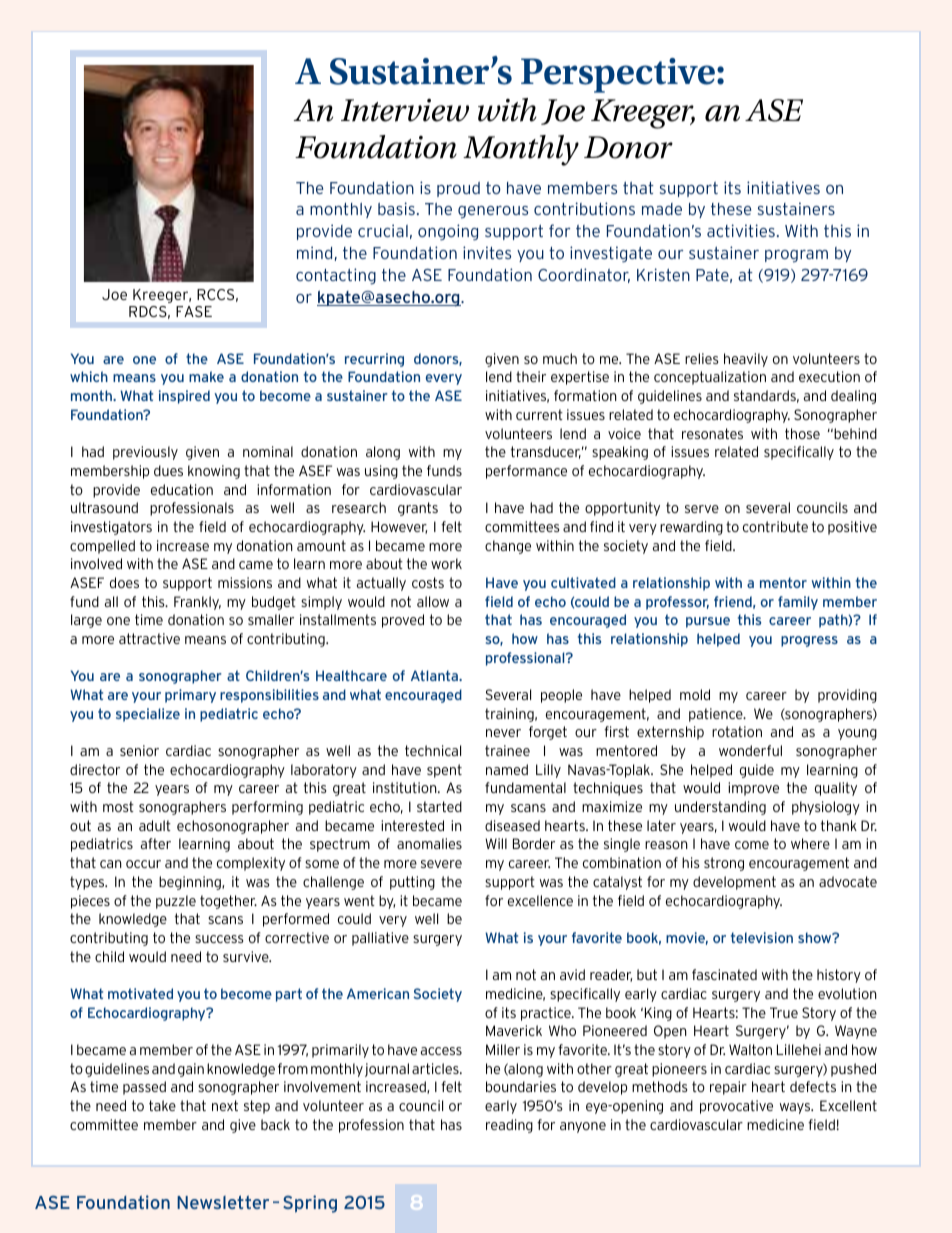 Image resolution: width=952 pixels, height=1233 pixels. I want to click on dues, so click(168, 470).
